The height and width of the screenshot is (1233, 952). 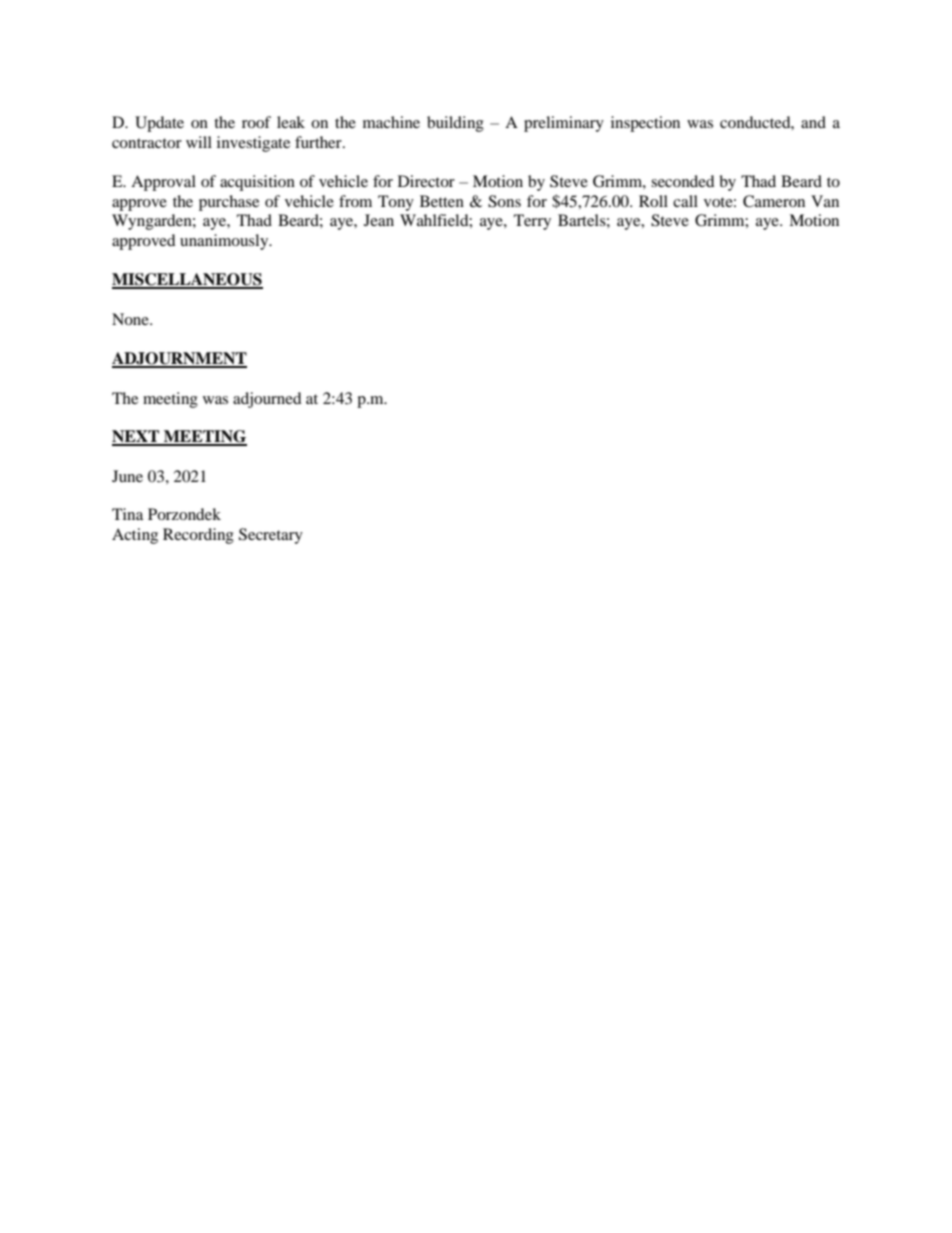 I want to click on Secretary, so click(x=271, y=536).
